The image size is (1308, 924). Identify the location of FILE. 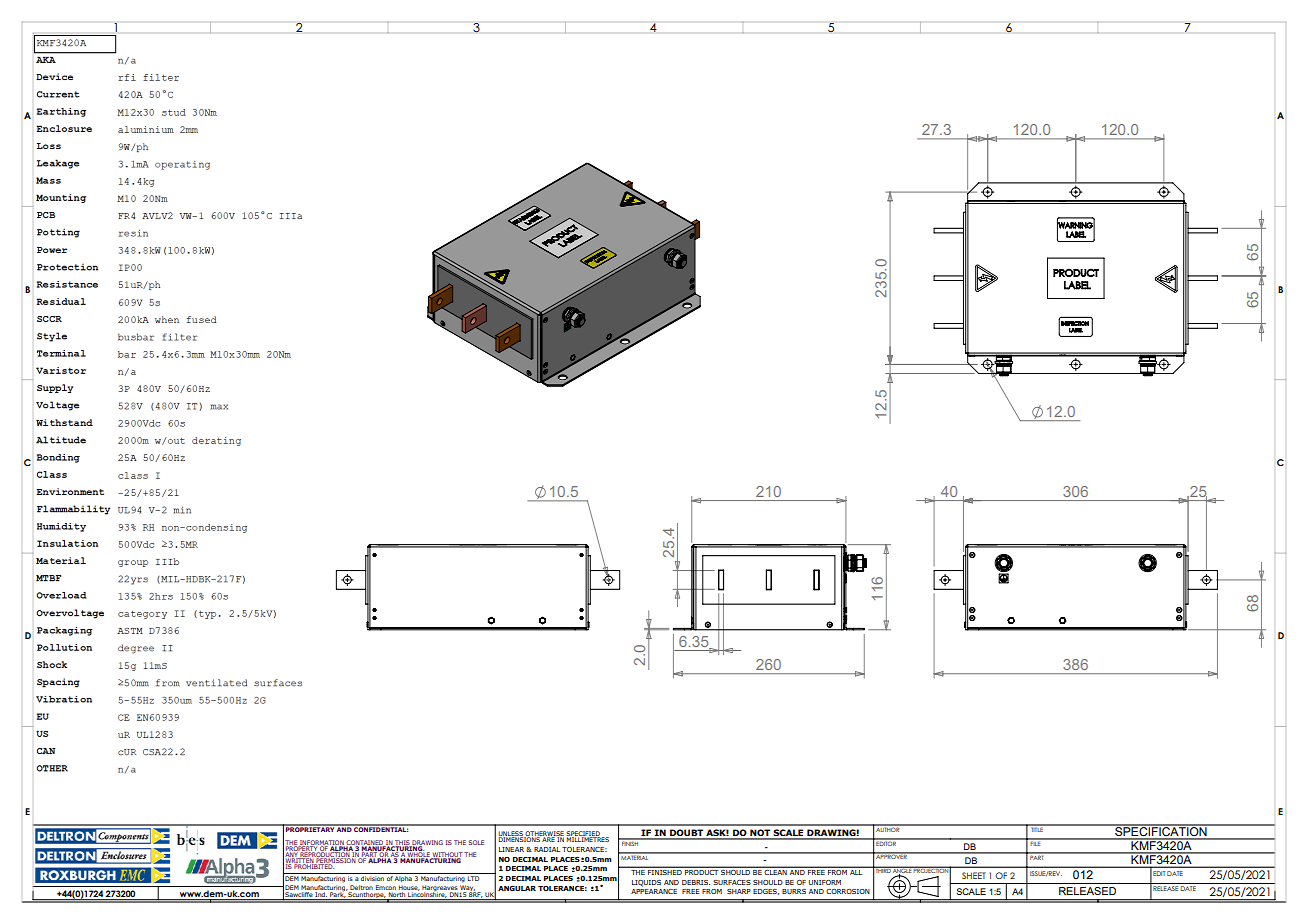
(1036, 842).
